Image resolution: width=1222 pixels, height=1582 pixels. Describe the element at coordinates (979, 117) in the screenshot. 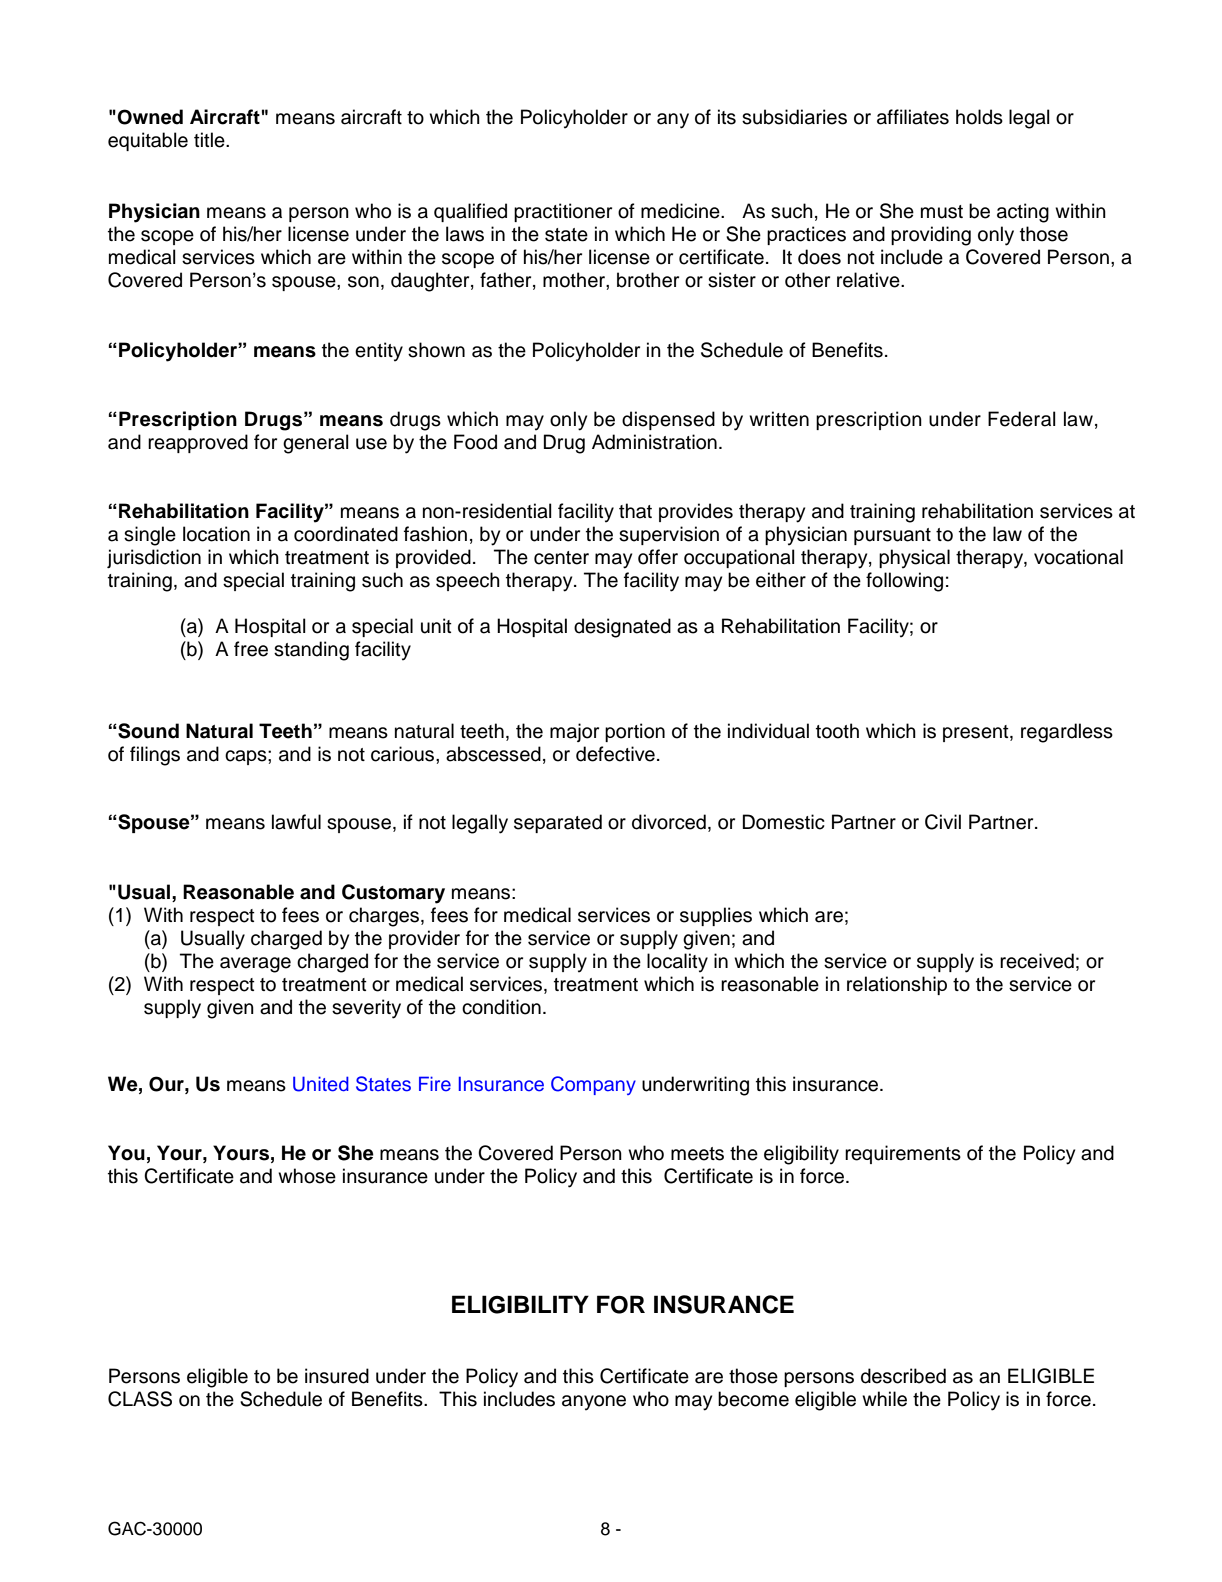

I see `holds` at that location.
